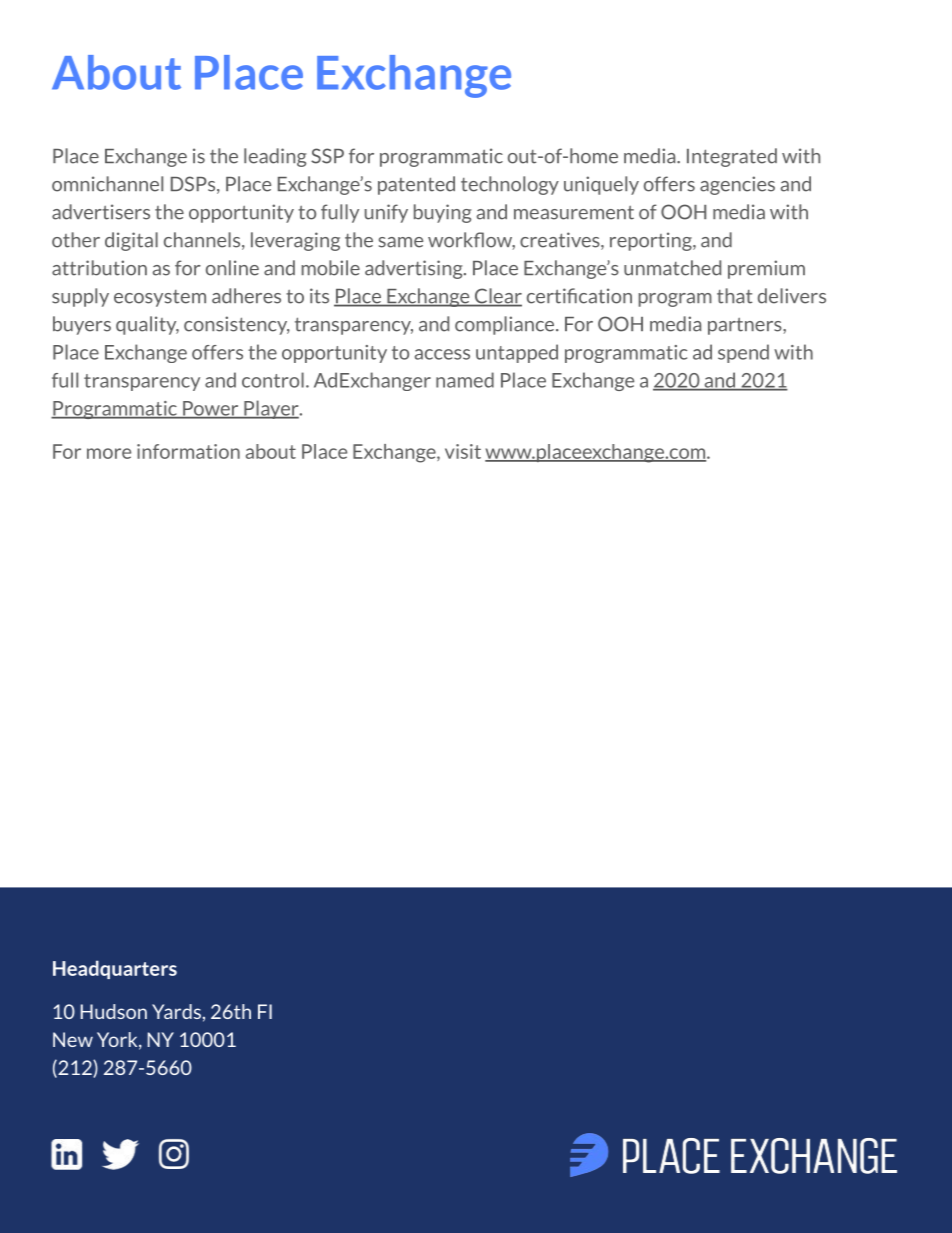 The height and width of the screenshot is (1233, 952). I want to click on named, so click(465, 380).
